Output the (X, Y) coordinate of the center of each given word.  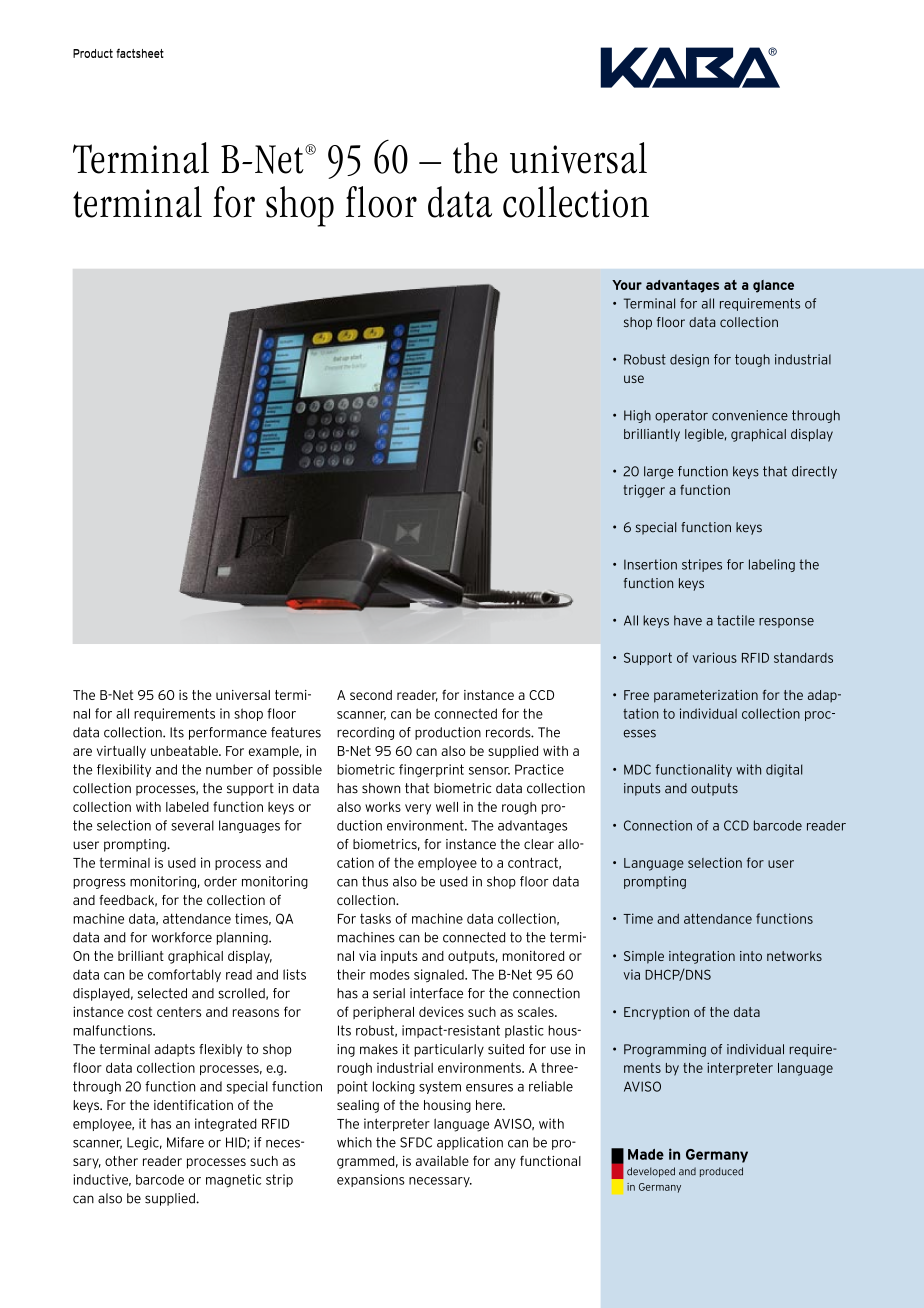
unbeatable (185, 751)
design (689, 360)
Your (627, 285)
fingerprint (431, 770)
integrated (226, 1125)
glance (773, 286)
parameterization (706, 696)
